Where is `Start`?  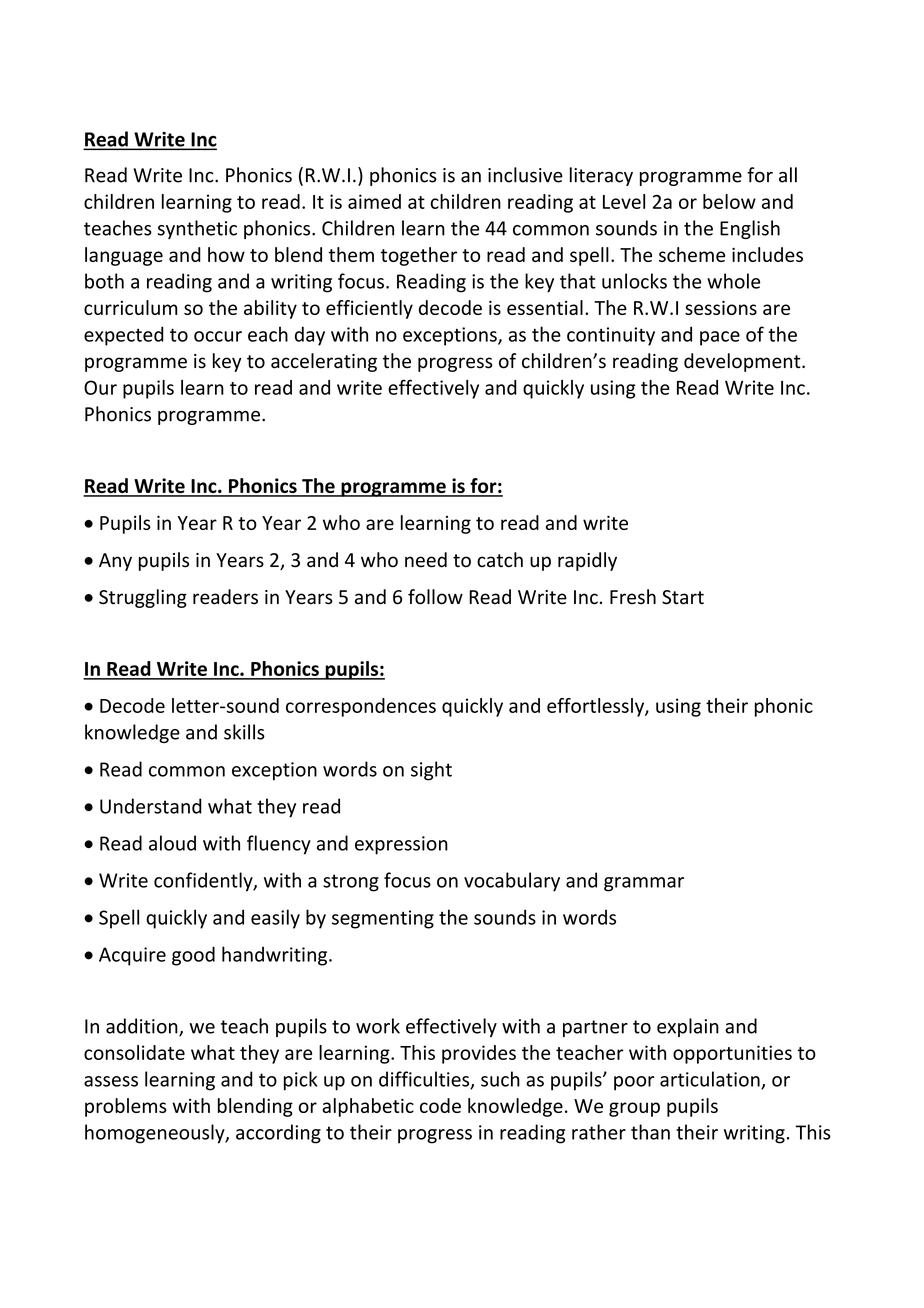
Start is located at coordinates (683, 597).
